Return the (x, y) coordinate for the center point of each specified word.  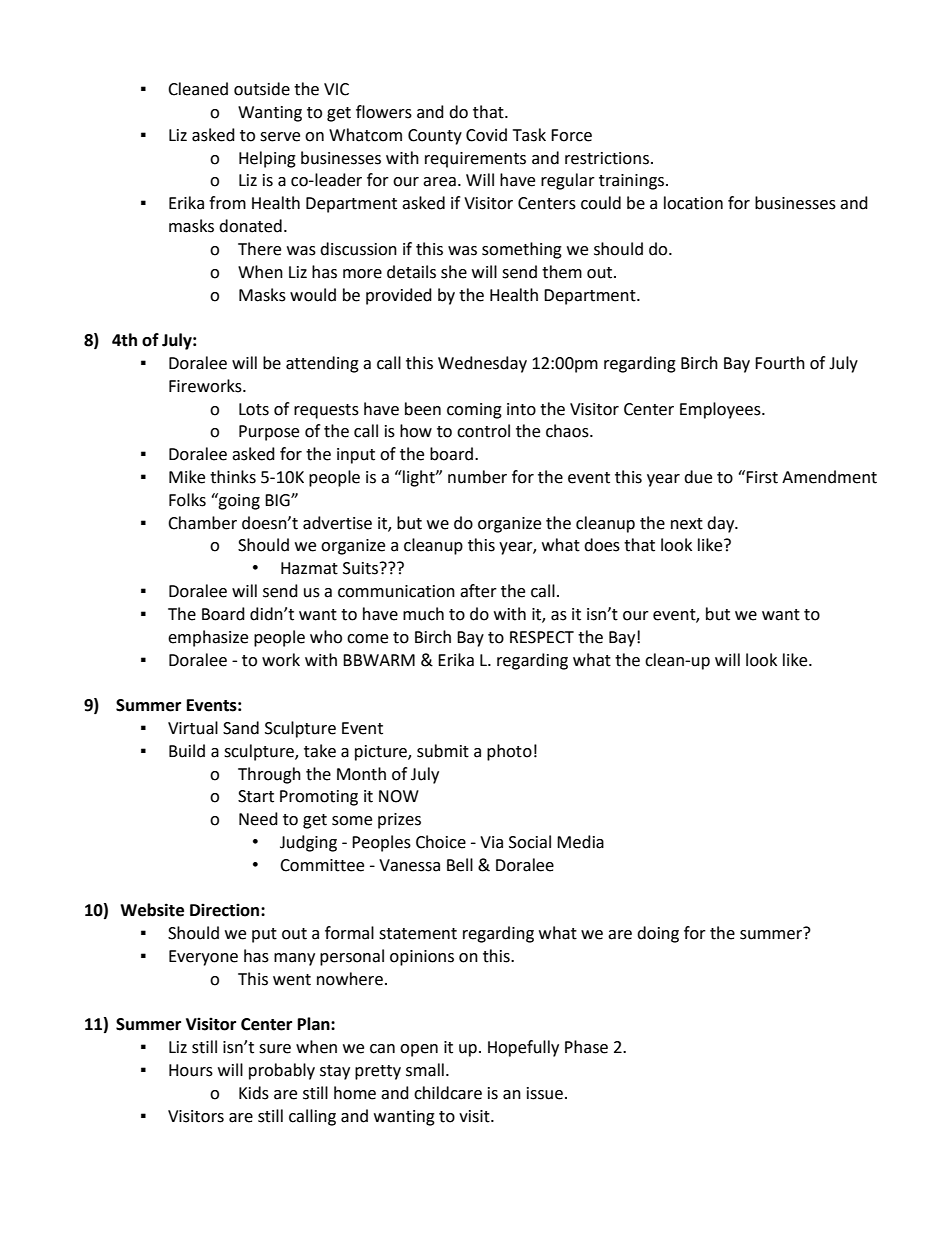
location (693, 203)
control (483, 431)
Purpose (269, 433)
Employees (721, 410)
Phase (586, 1047)
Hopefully (523, 1048)
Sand (241, 728)
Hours (191, 1070)
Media (580, 842)
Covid (486, 135)
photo (509, 752)
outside (262, 89)
